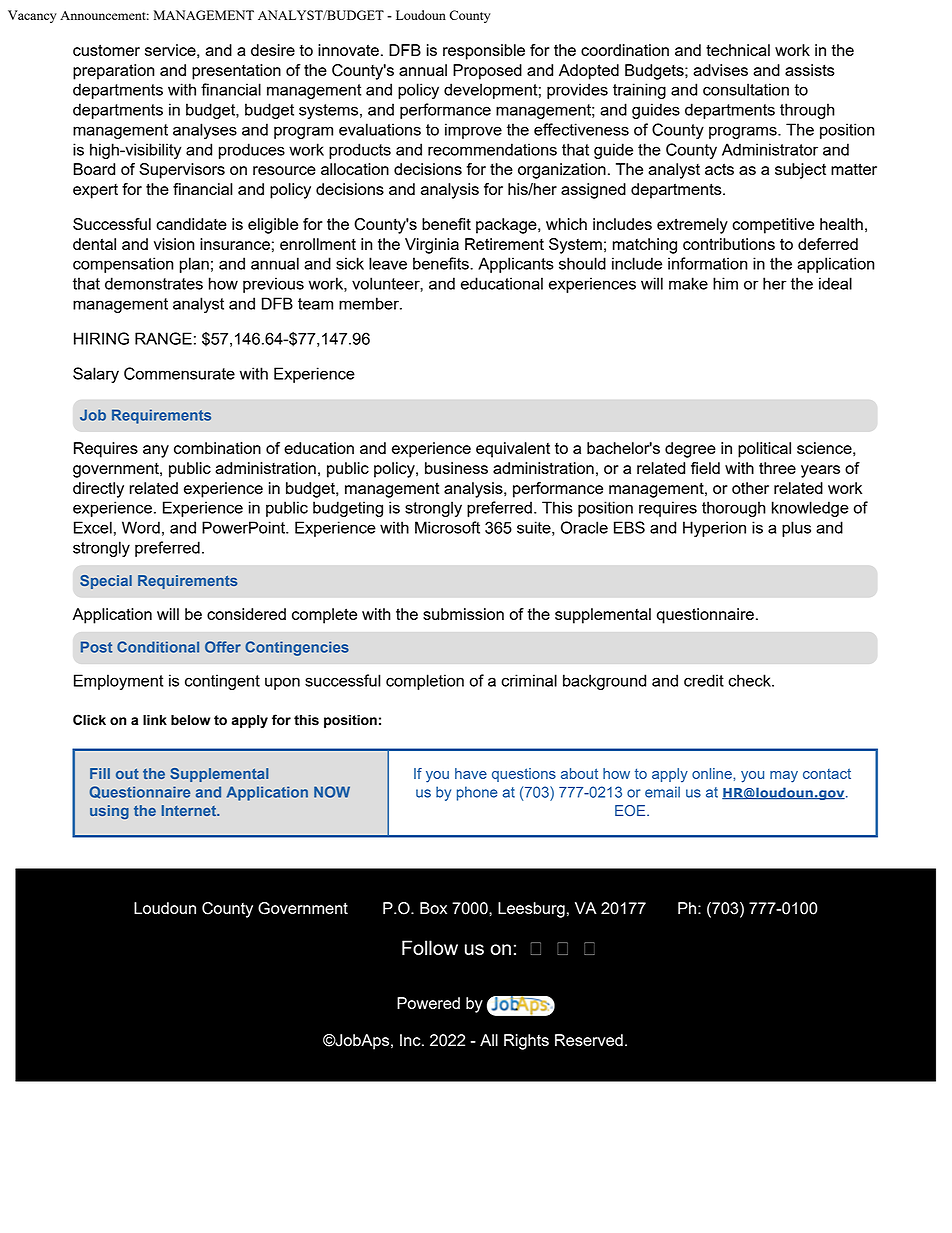 This page has width=952, height=1233. What do you see at coordinates (118, 682) in the page?
I see `Employment` at bounding box center [118, 682].
